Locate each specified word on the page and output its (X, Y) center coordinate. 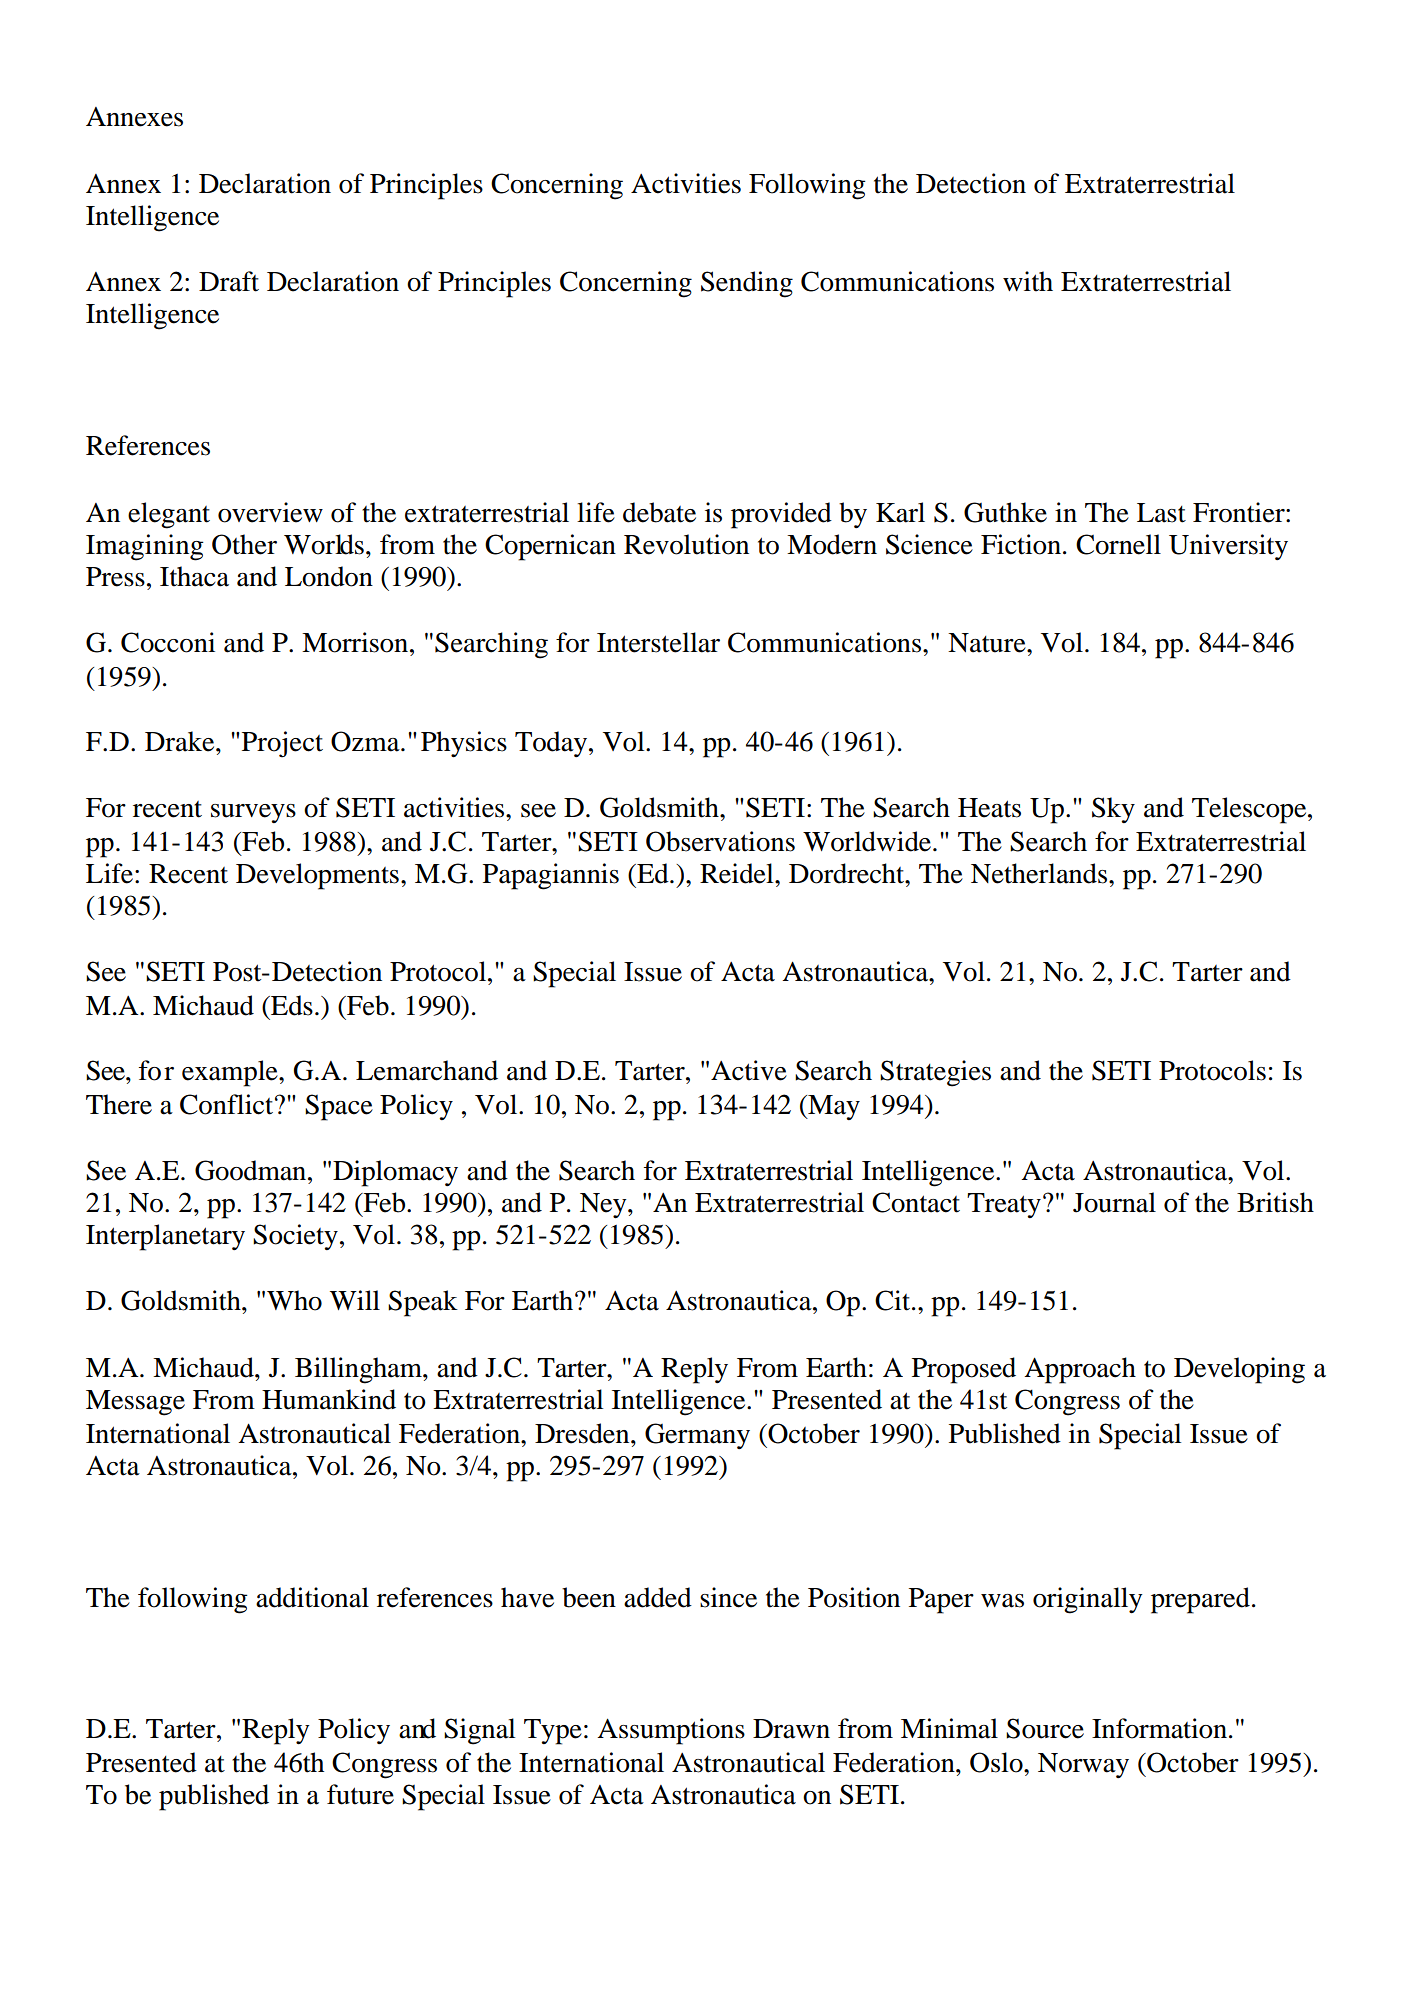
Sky (1113, 810)
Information (1159, 1728)
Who (294, 1300)
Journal (1114, 1202)
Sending (747, 284)
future (360, 1794)
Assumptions (671, 1731)
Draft (229, 281)
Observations (720, 841)
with (1028, 281)
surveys (253, 813)
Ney (604, 1206)
